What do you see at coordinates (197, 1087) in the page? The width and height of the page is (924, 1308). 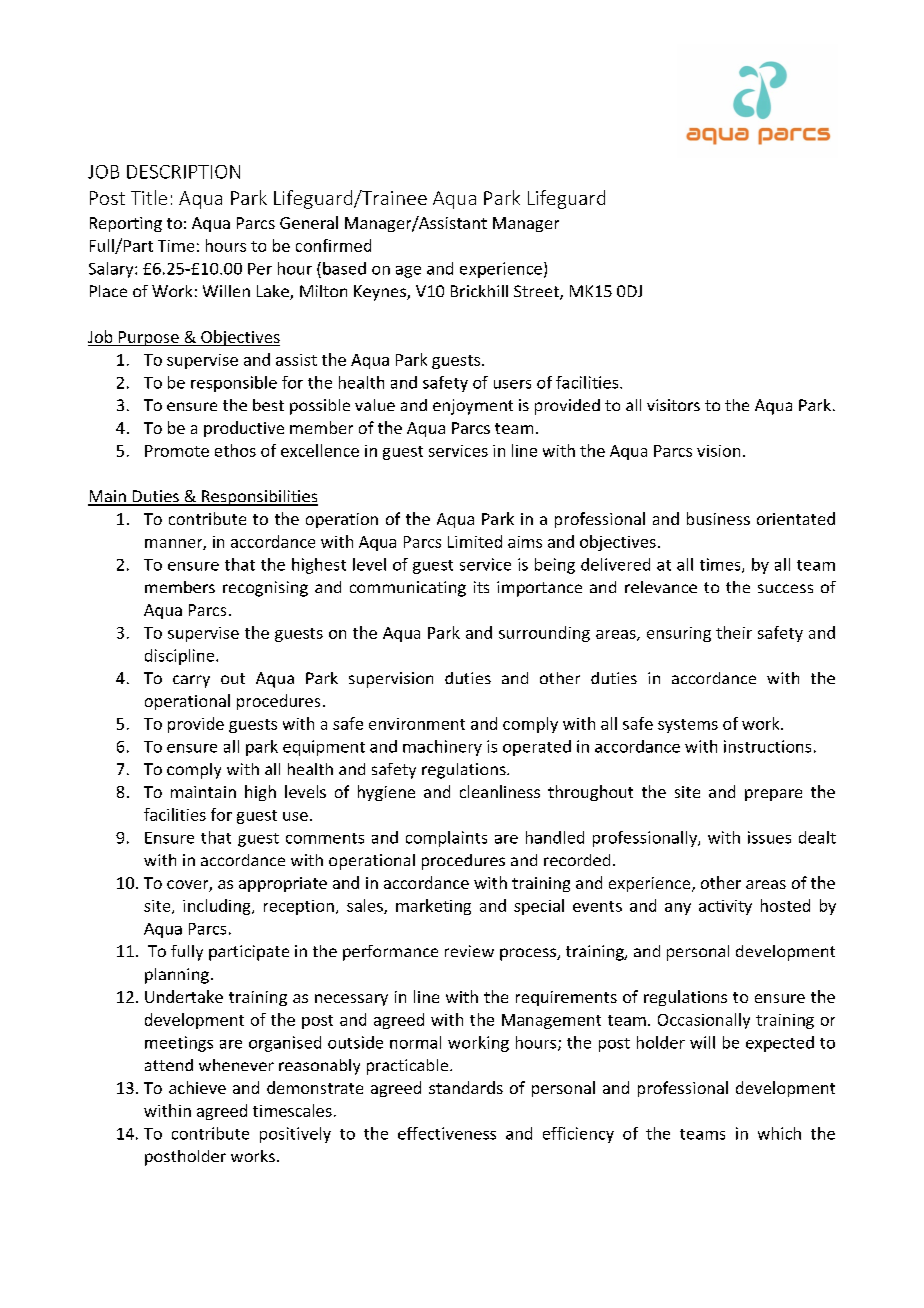 I see `achieve` at bounding box center [197, 1087].
